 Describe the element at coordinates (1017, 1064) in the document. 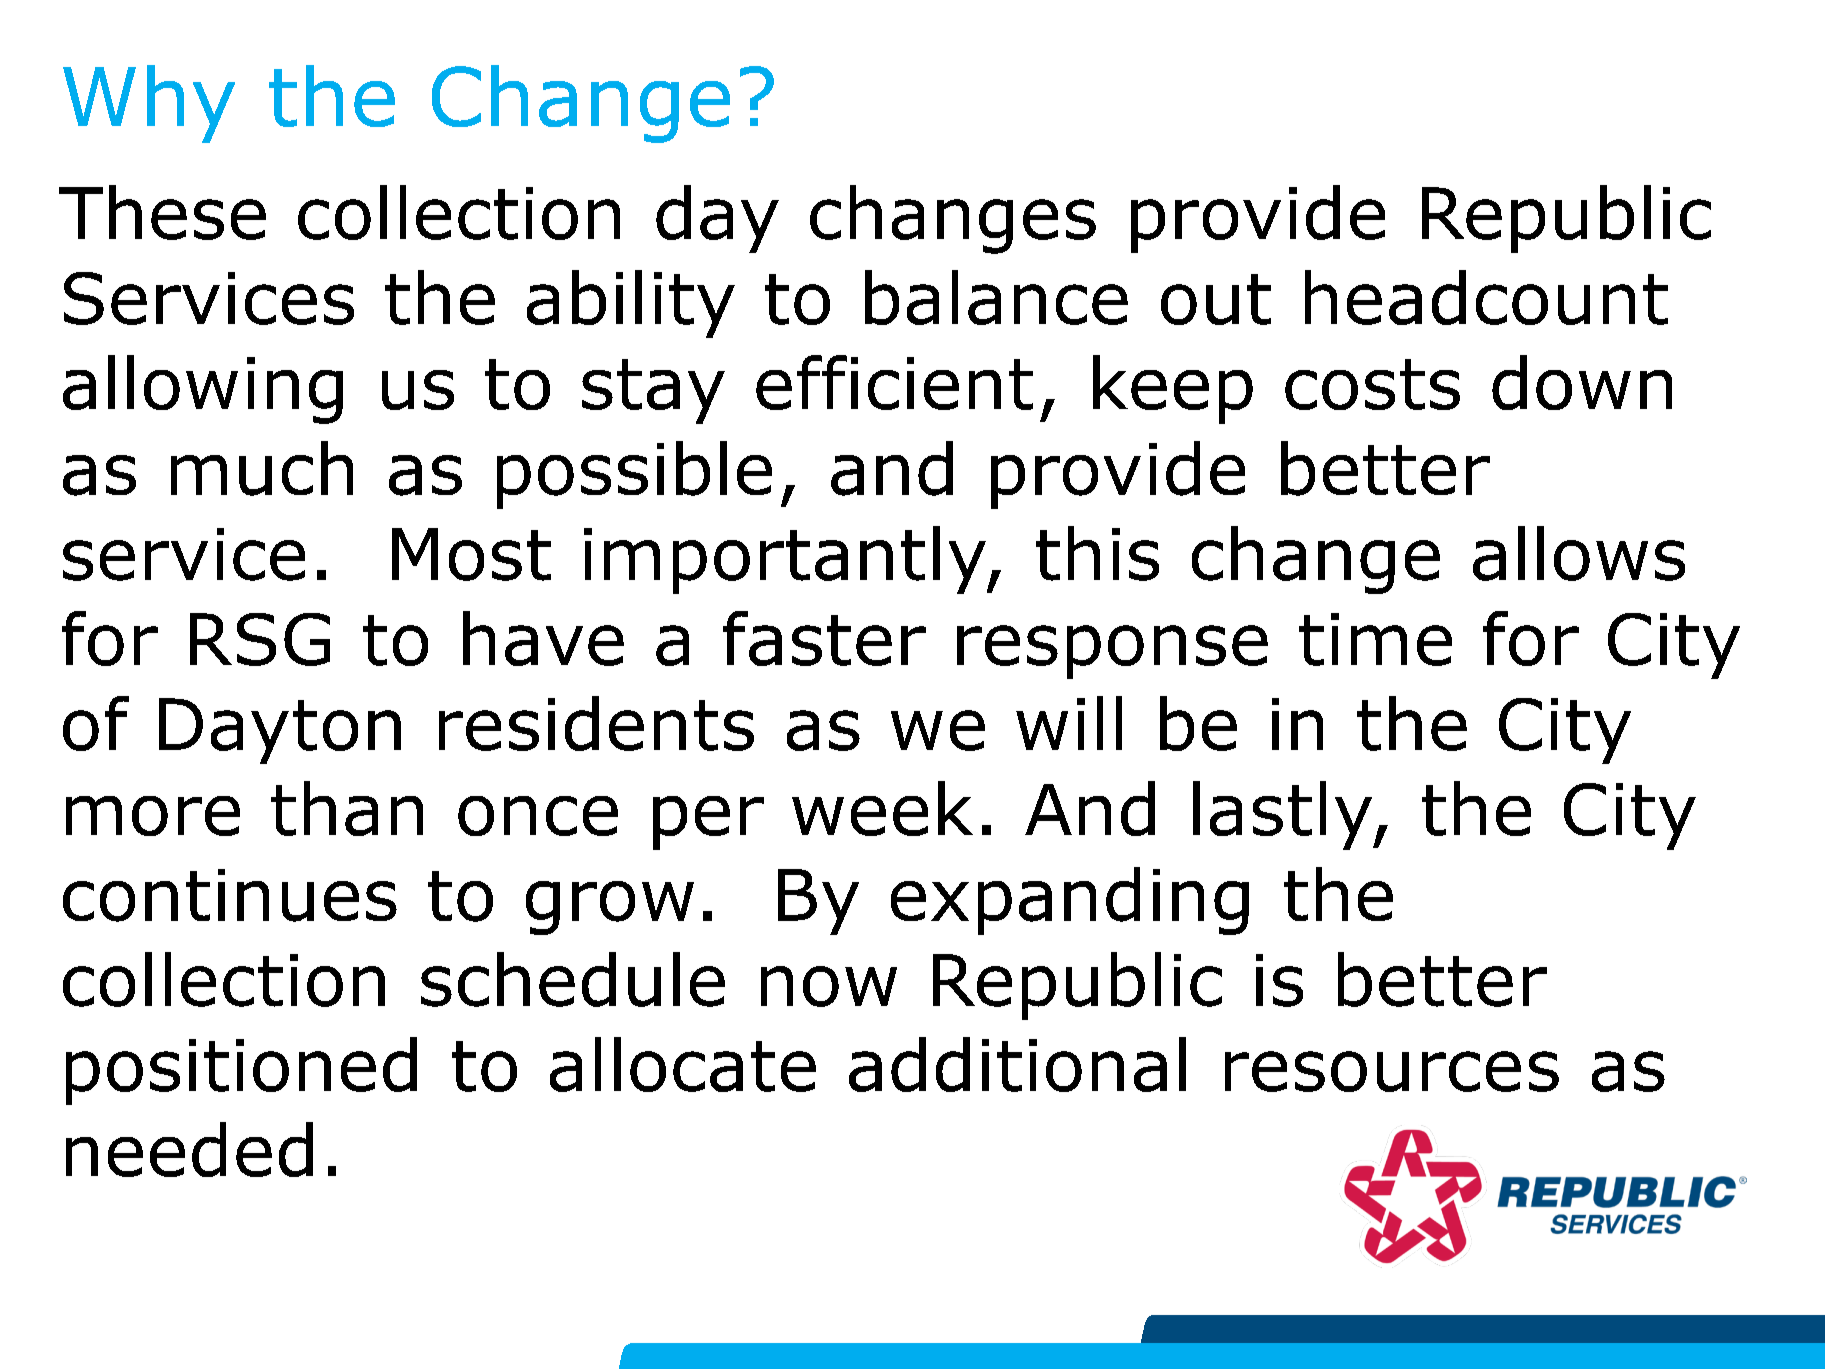

I see `additional` at that location.
